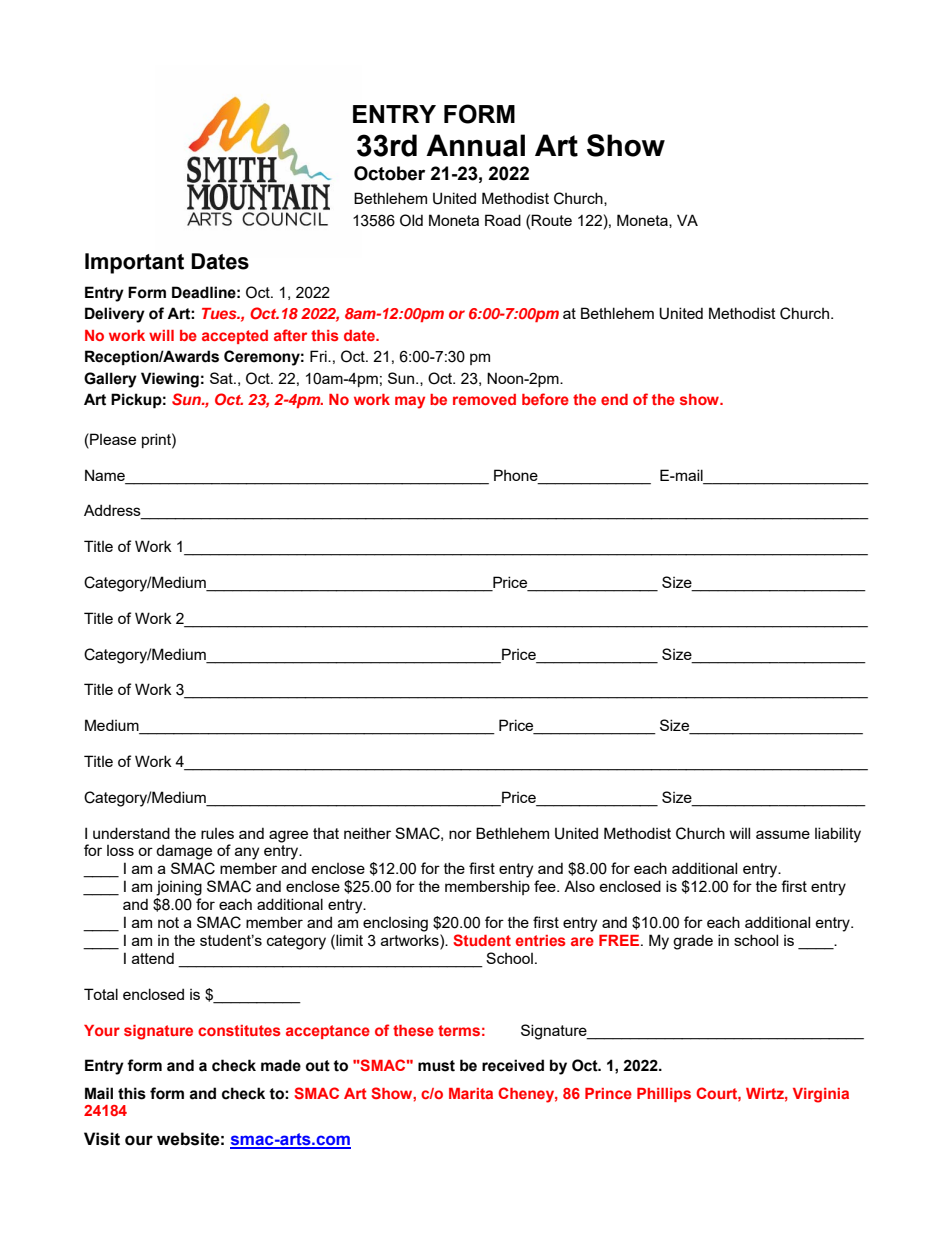 The height and width of the page is (1233, 952). Describe the element at coordinates (102, 1139) in the page. I see `Visit` at that location.
